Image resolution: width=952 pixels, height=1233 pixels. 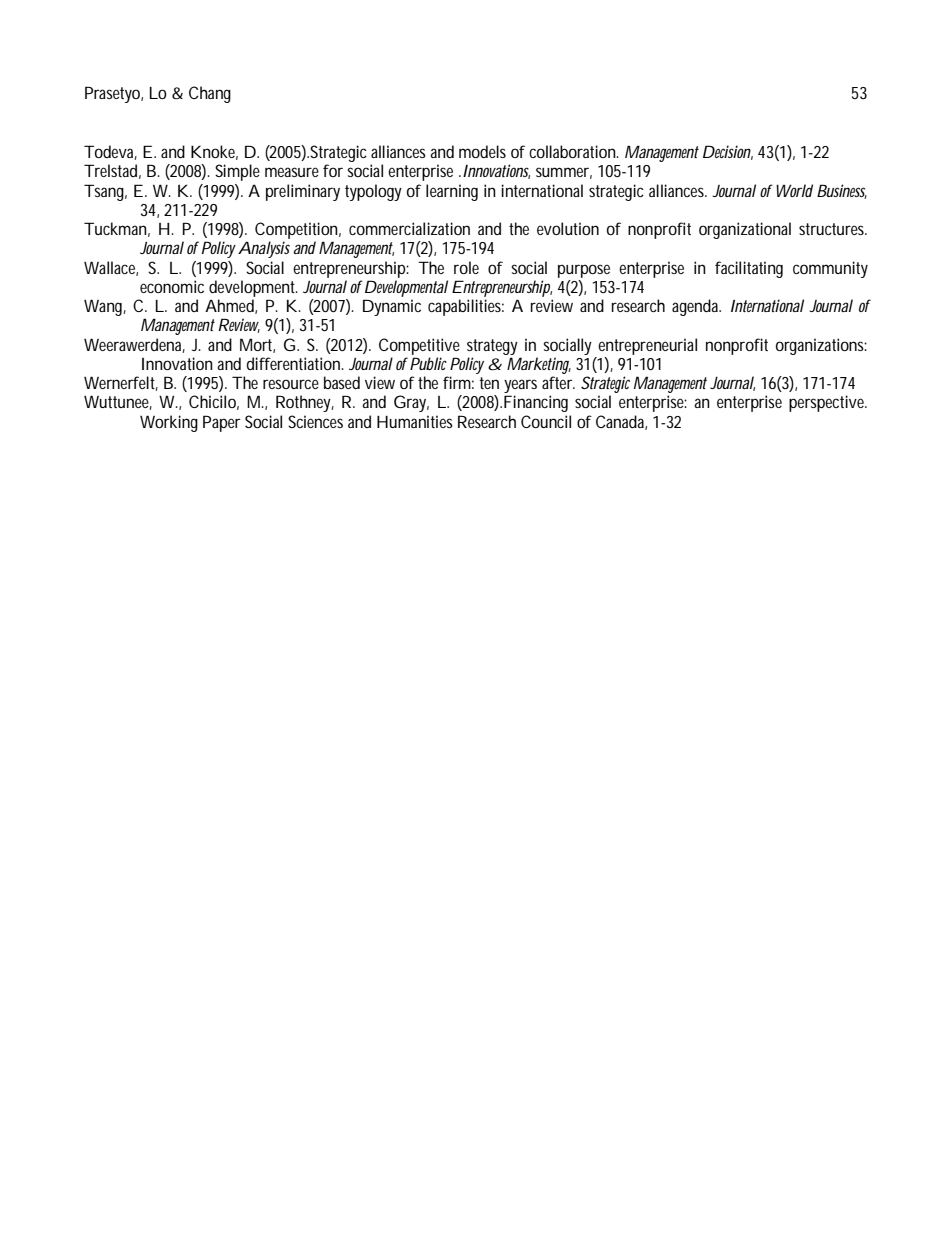 What do you see at coordinates (210, 94) in the screenshot?
I see `Chang` at bounding box center [210, 94].
